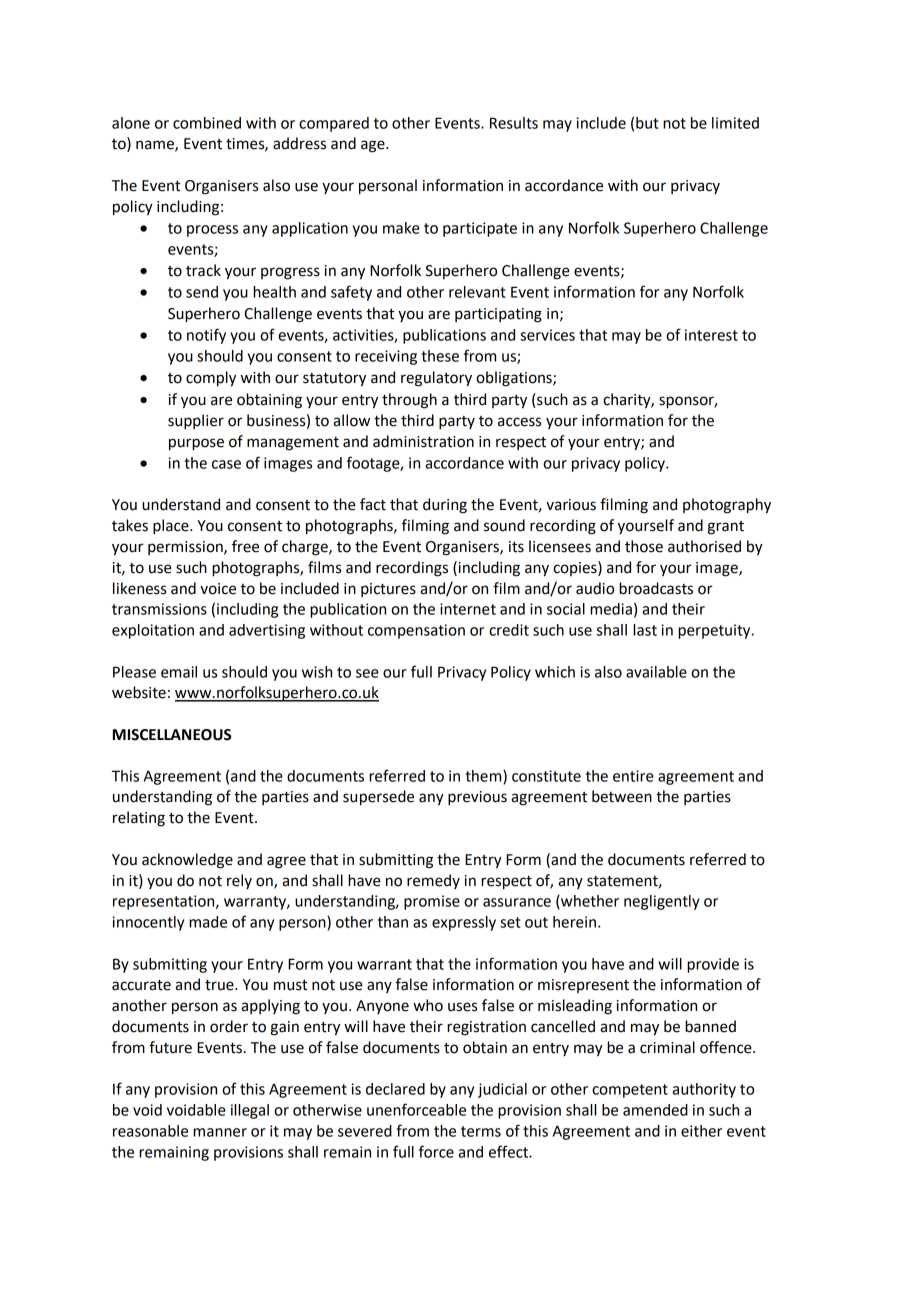  Describe the element at coordinates (436, 379) in the image. I see `regulatory` at that location.
